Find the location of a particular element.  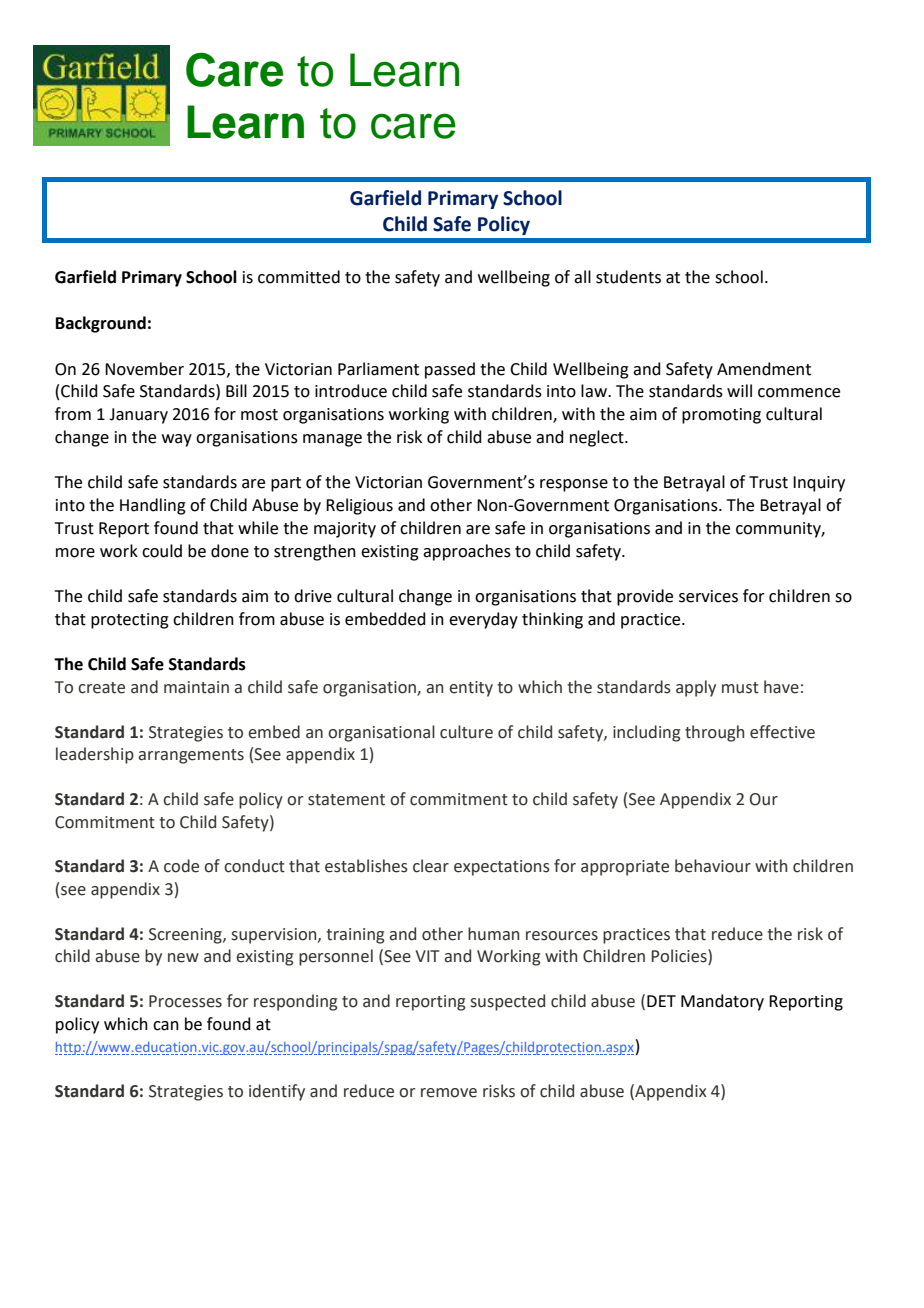

can is located at coordinates (166, 1026).
